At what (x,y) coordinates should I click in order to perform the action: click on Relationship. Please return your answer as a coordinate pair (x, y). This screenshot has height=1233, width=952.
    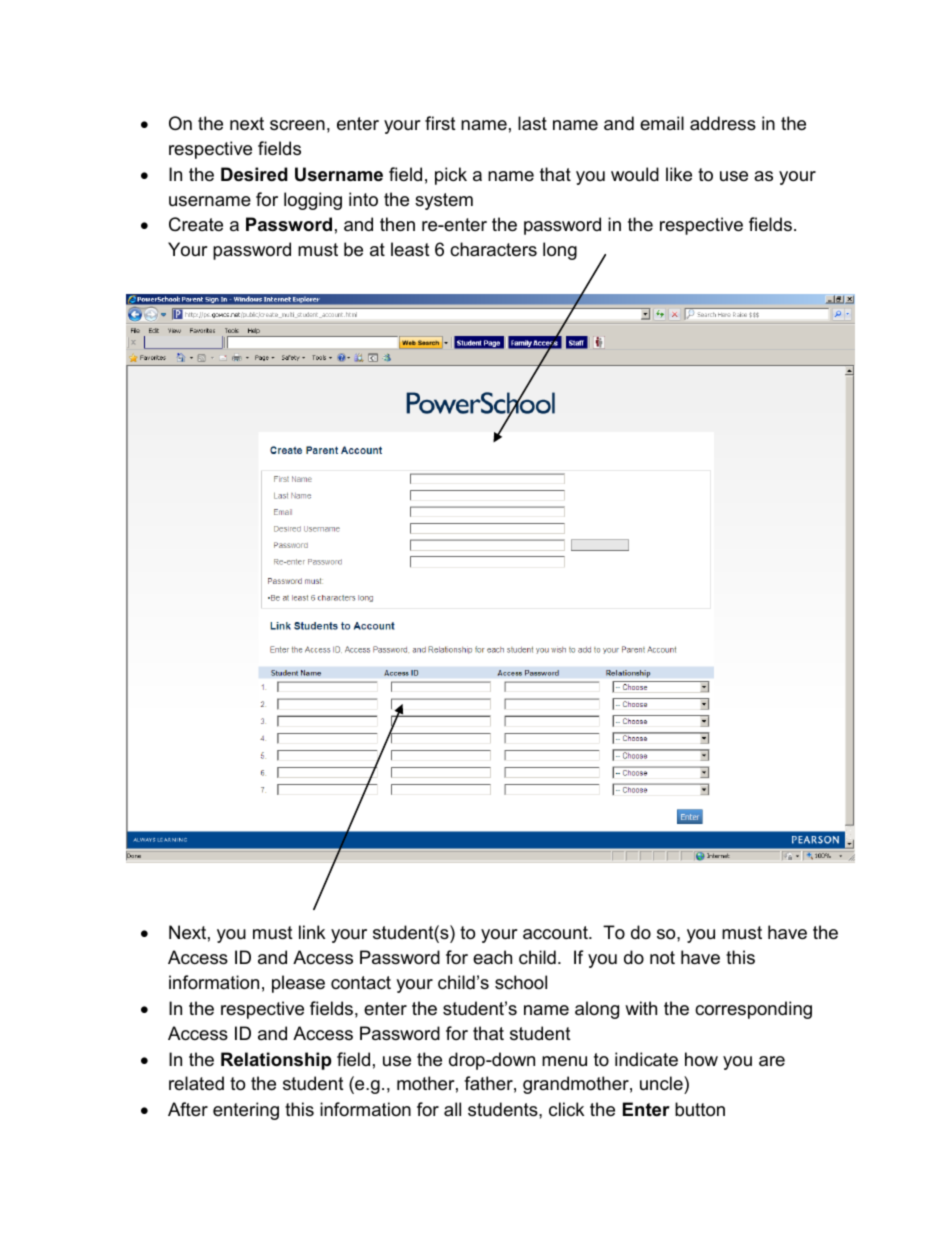
    Looking at the image, I should click on (276, 1061).
